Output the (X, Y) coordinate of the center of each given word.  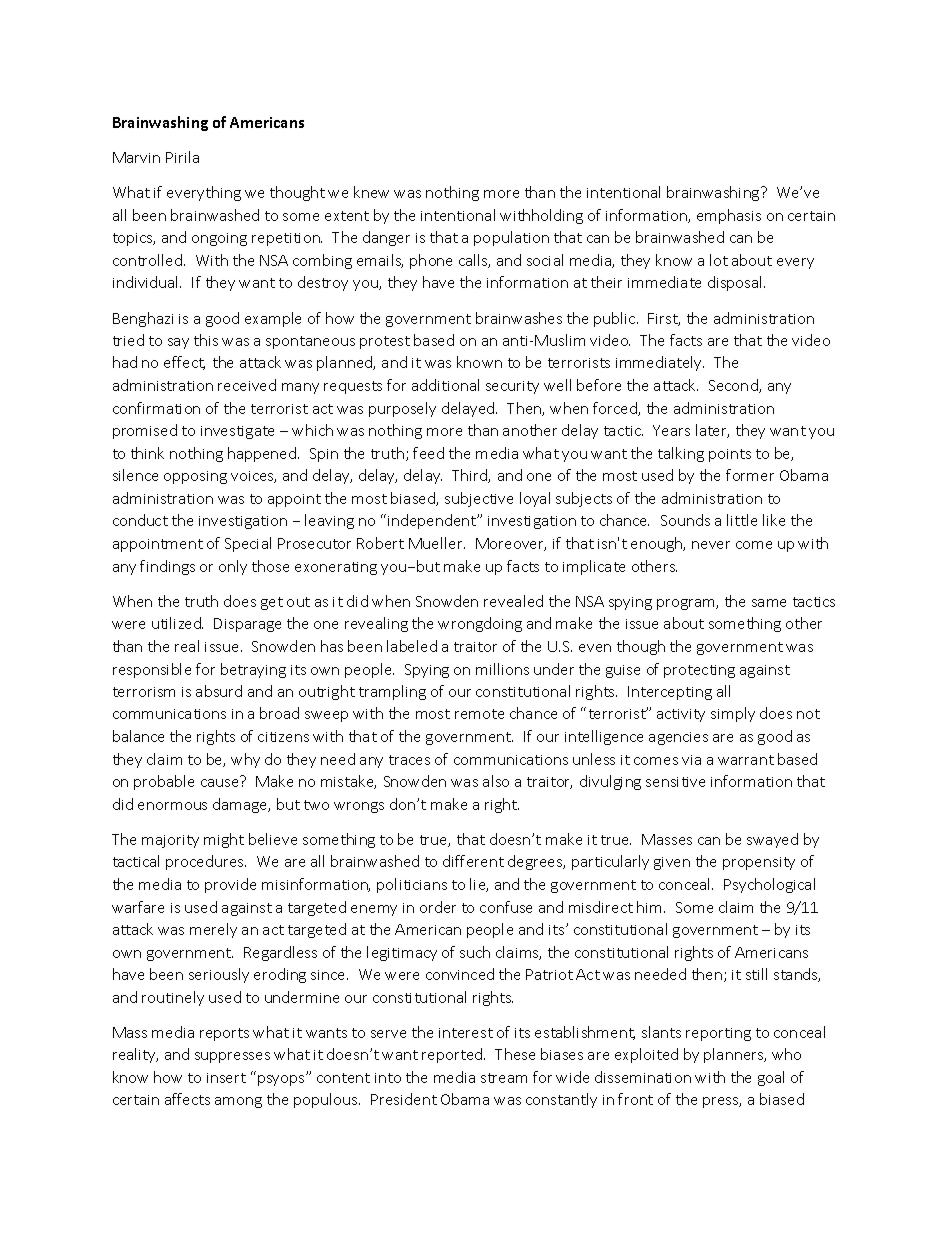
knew (371, 192)
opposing (195, 477)
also (496, 781)
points (730, 455)
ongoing (219, 239)
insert (226, 1078)
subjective (479, 499)
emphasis (729, 216)
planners (735, 1055)
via (691, 760)
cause (219, 783)
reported (453, 1055)
